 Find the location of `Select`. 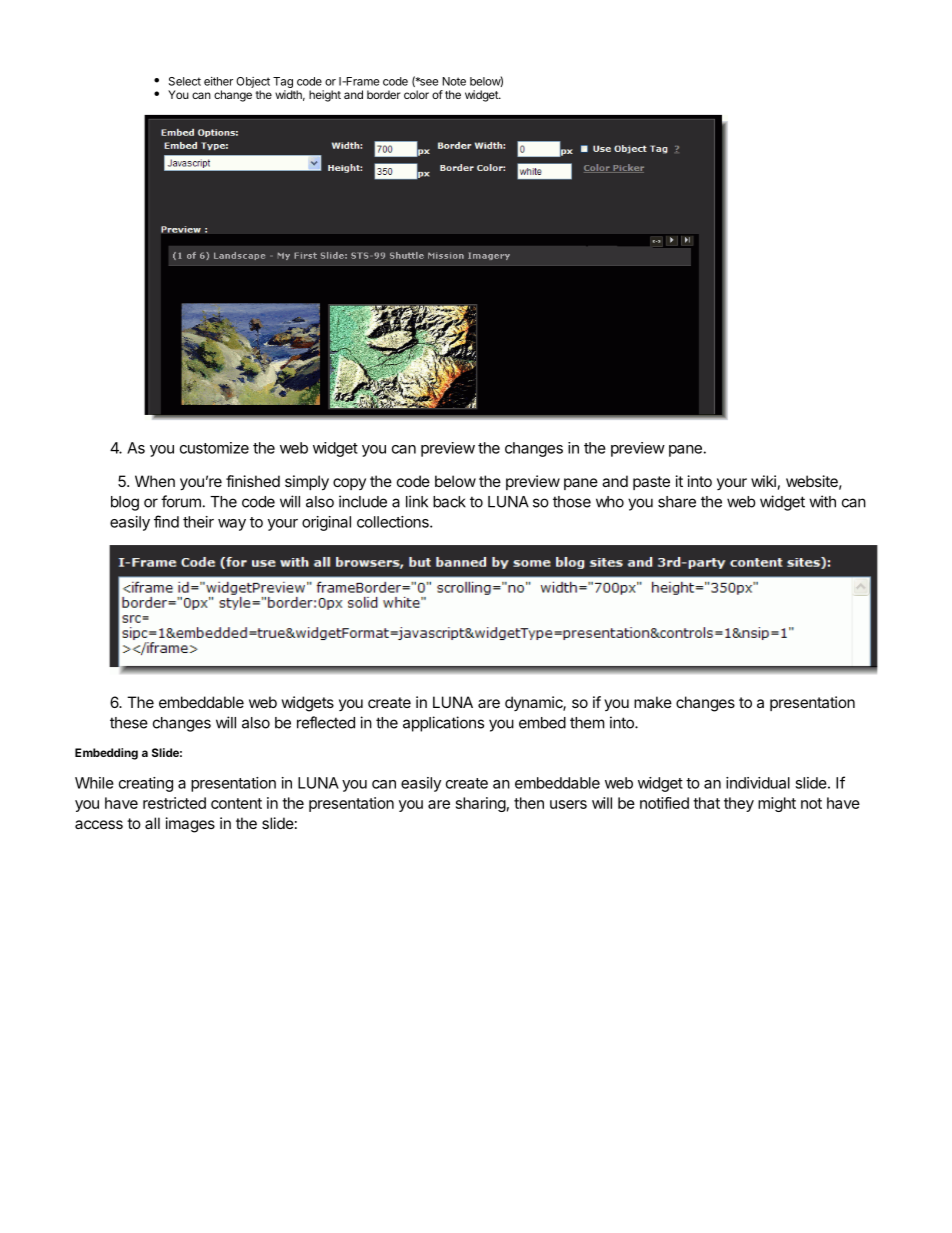

Select is located at coordinates (185, 81).
